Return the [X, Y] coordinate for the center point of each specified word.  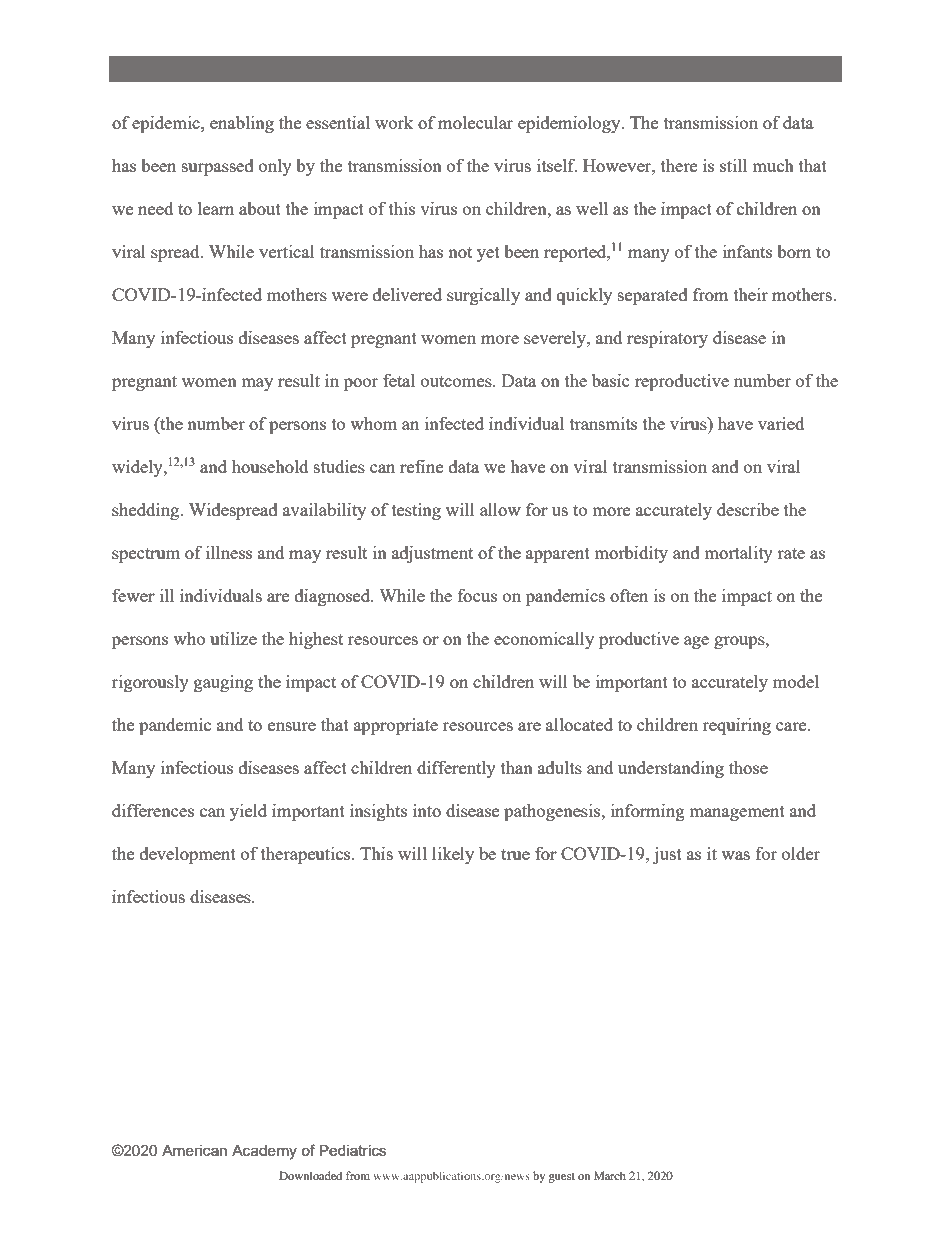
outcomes [457, 381]
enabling [242, 124]
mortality [738, 554]
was [735, 855]
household [270, 466]
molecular [475, 122]
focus [477, 595]
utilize [233, 638]
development [188, 855]
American [194, 1150]
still [733, 165]
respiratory [667, 339]
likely [453, 855]
